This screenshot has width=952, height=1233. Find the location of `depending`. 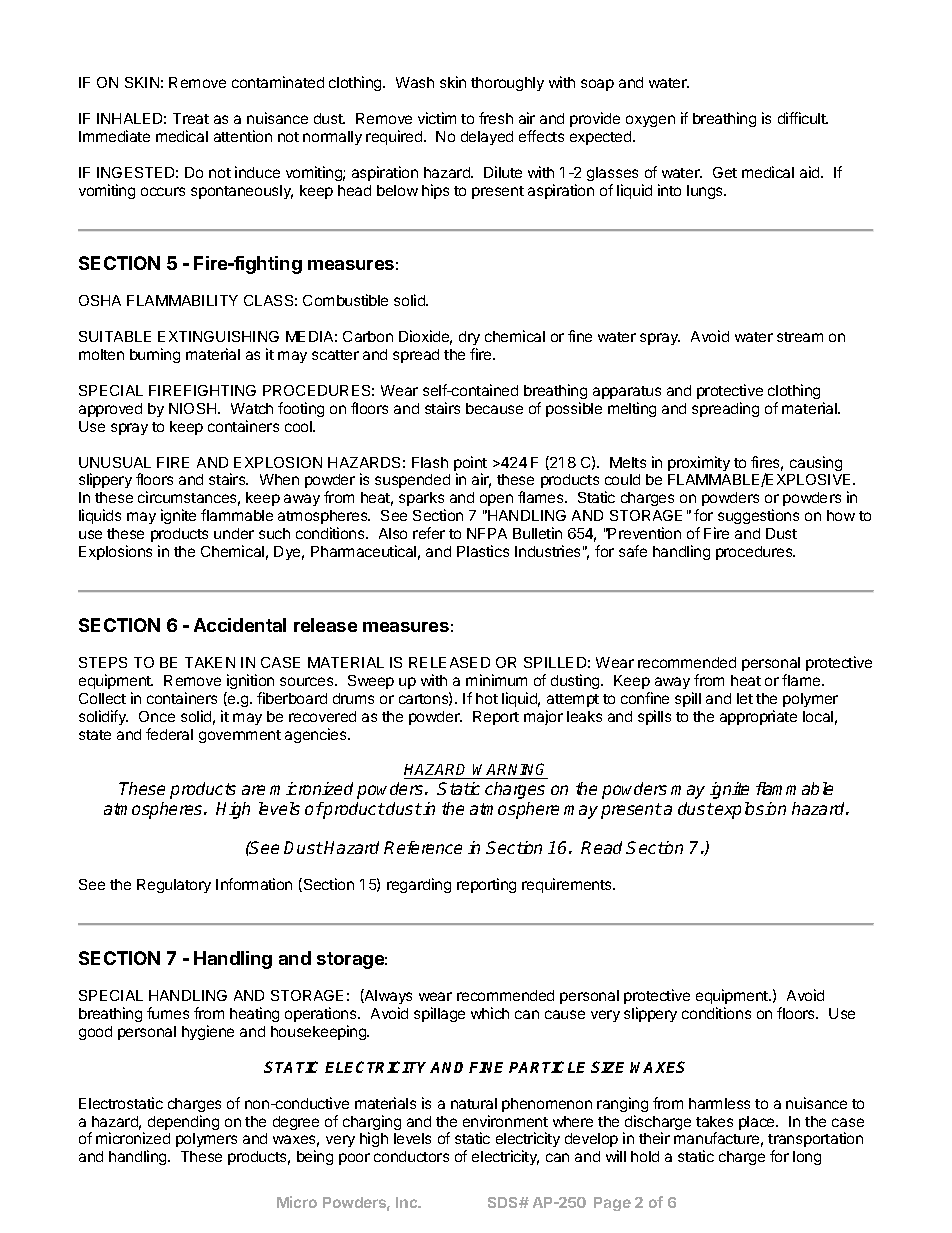

depending is located at coordinates (183, 1122).
